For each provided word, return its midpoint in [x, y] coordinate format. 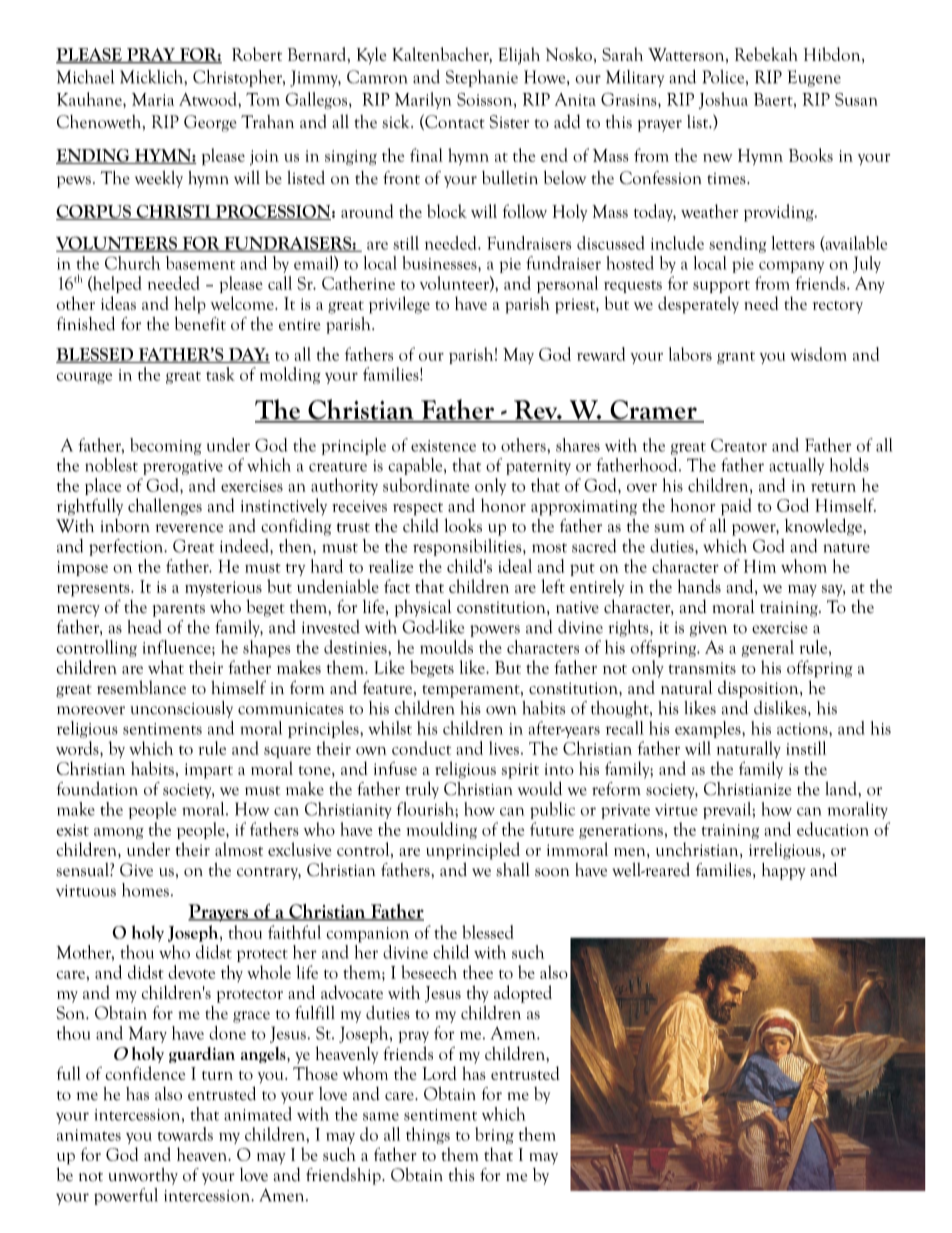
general [768, 648]
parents [179, 610]
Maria [153, 99]
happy [784, 871]
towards [185, 1134]
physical [423, 608]
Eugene [814, 78]
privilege [399, 305]
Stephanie [482, 78]
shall [513, 870]
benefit [200, 324]
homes [145, 890]
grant [736, 358]
